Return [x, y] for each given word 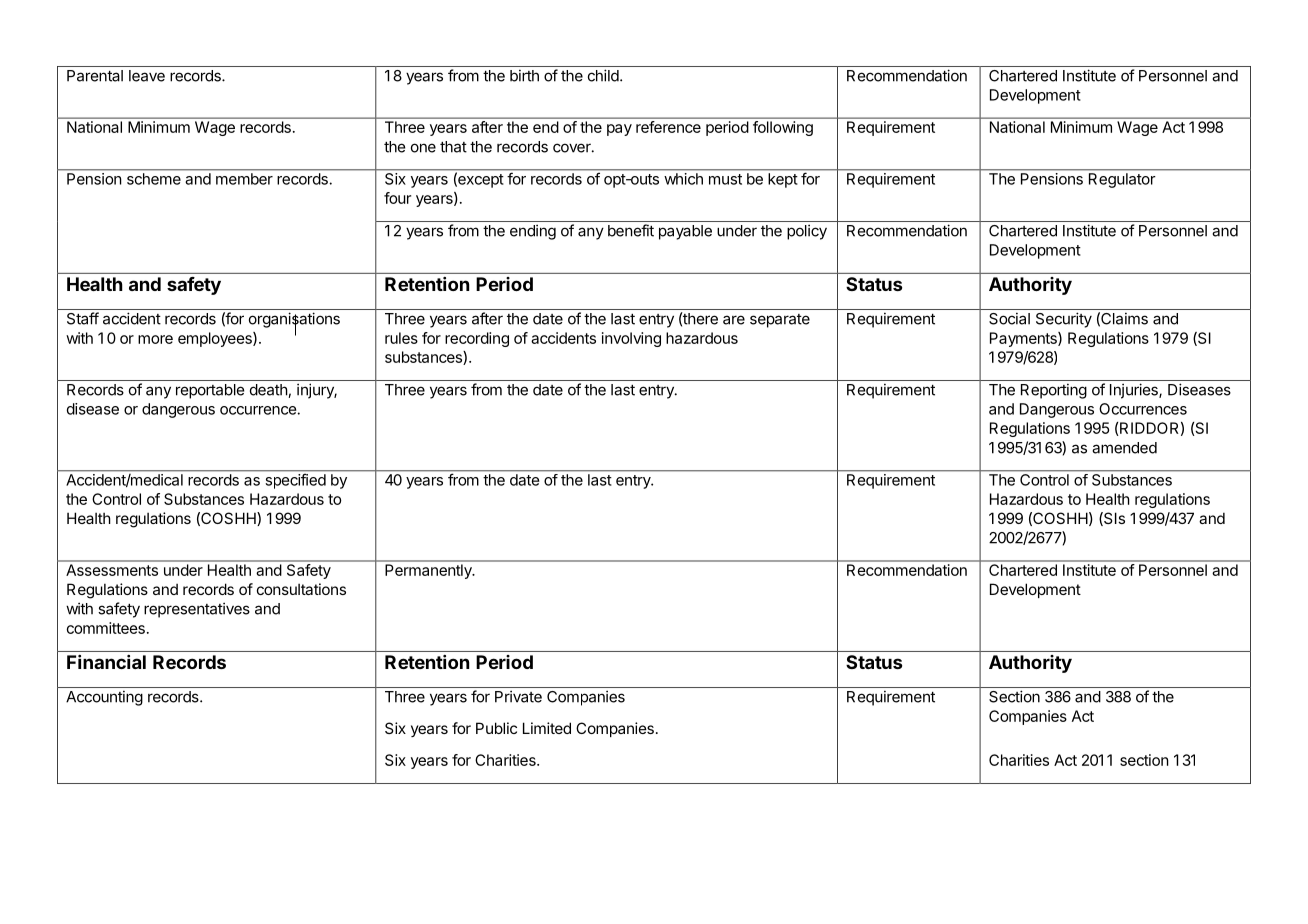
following [783, 128]
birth [524, 75]
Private [518, 697]
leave [147, 76]
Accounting [104, 698]
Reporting [1054, 391]
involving [631, 339]
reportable [210, 391]
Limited [547, 728]
